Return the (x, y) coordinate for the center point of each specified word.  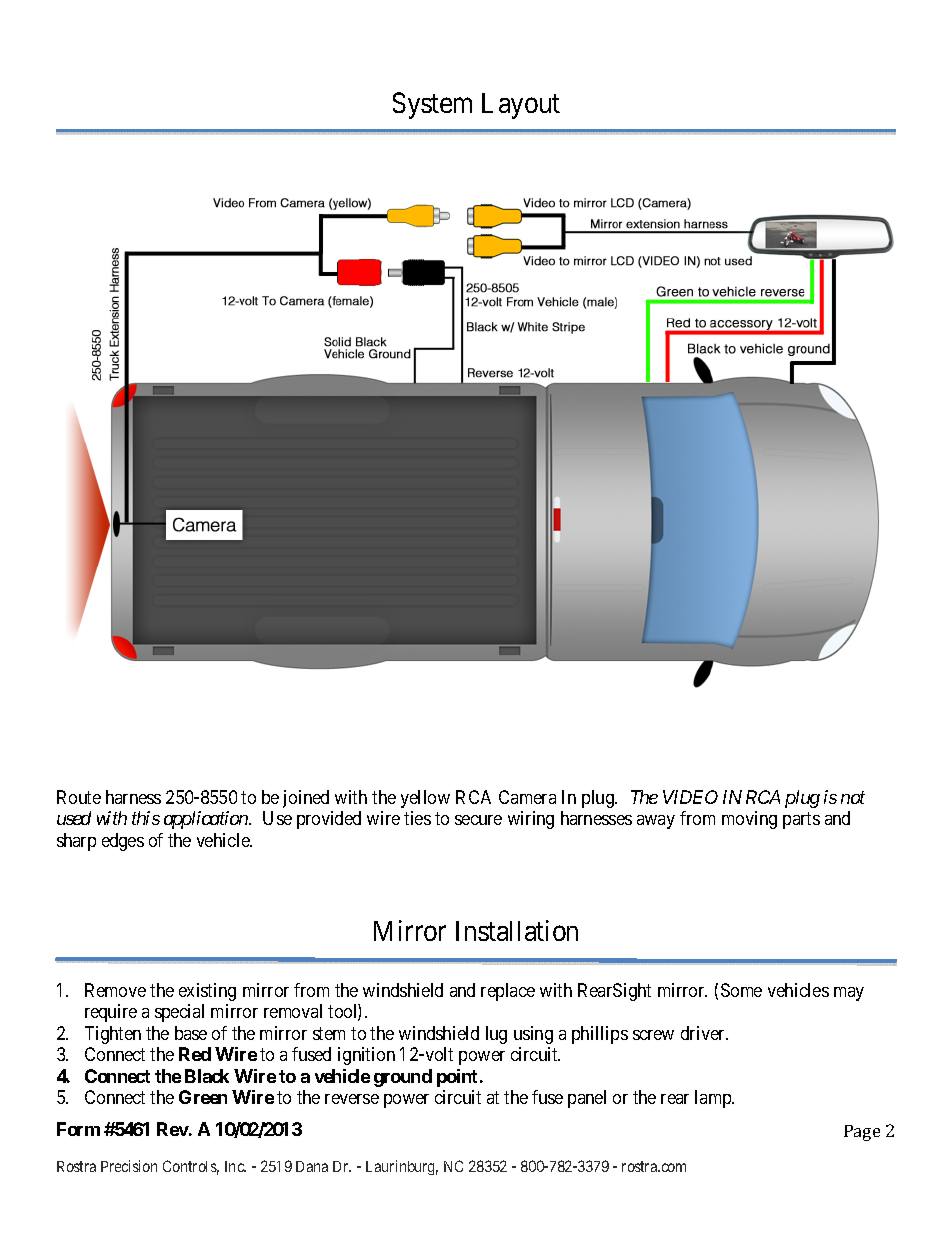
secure (478, 820)
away (656, 822)
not (853, 797)
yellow (425, 799)
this (146, 818)
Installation (517, 930)
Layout (521, 106)
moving (749, 820)
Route (79, 797)
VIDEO (690, 797)
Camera (527, 797)
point (459, 1078)
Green (203, 1097)
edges (123, 842)
